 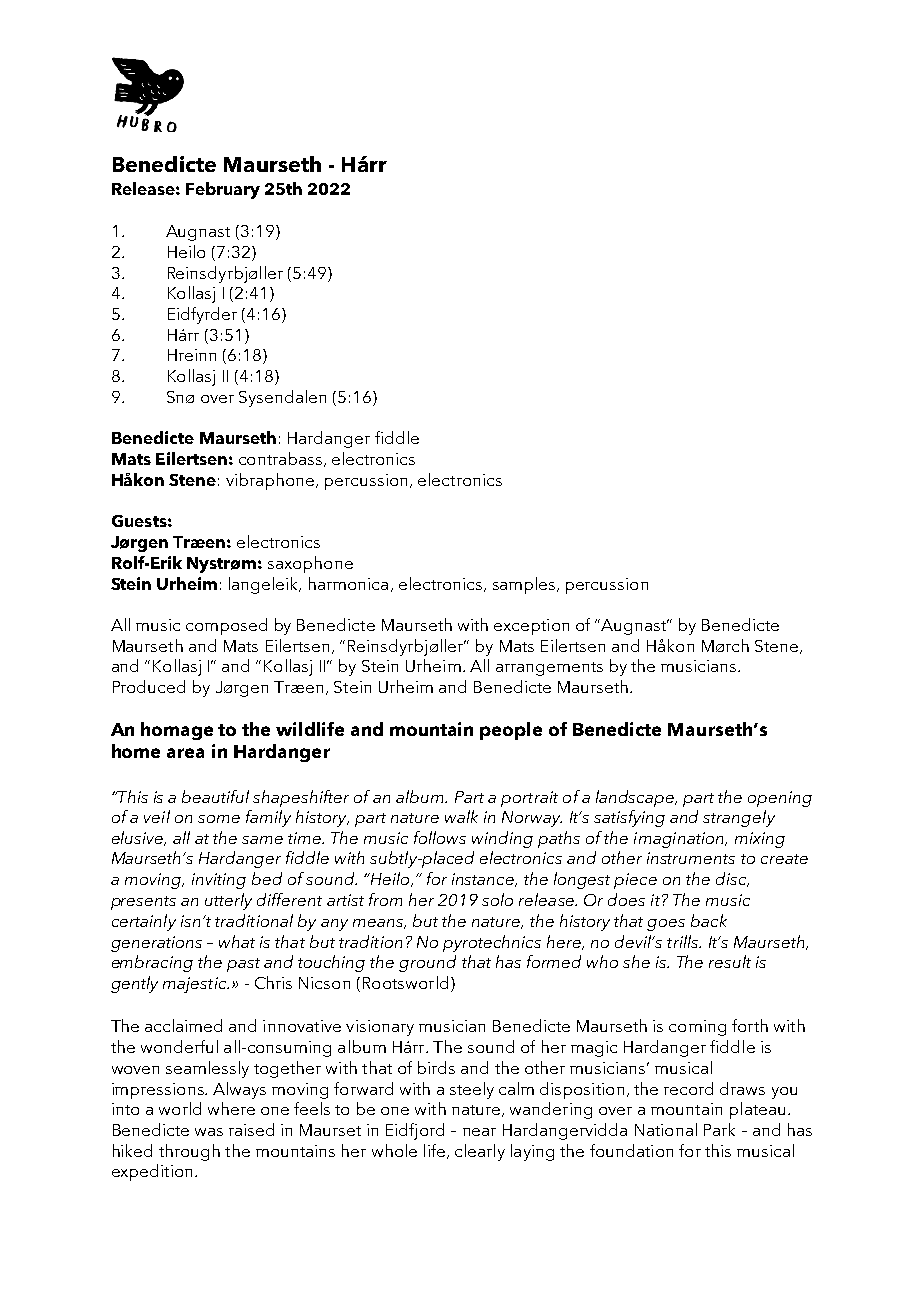 I want to click on people, so click(x=511, y=731).
